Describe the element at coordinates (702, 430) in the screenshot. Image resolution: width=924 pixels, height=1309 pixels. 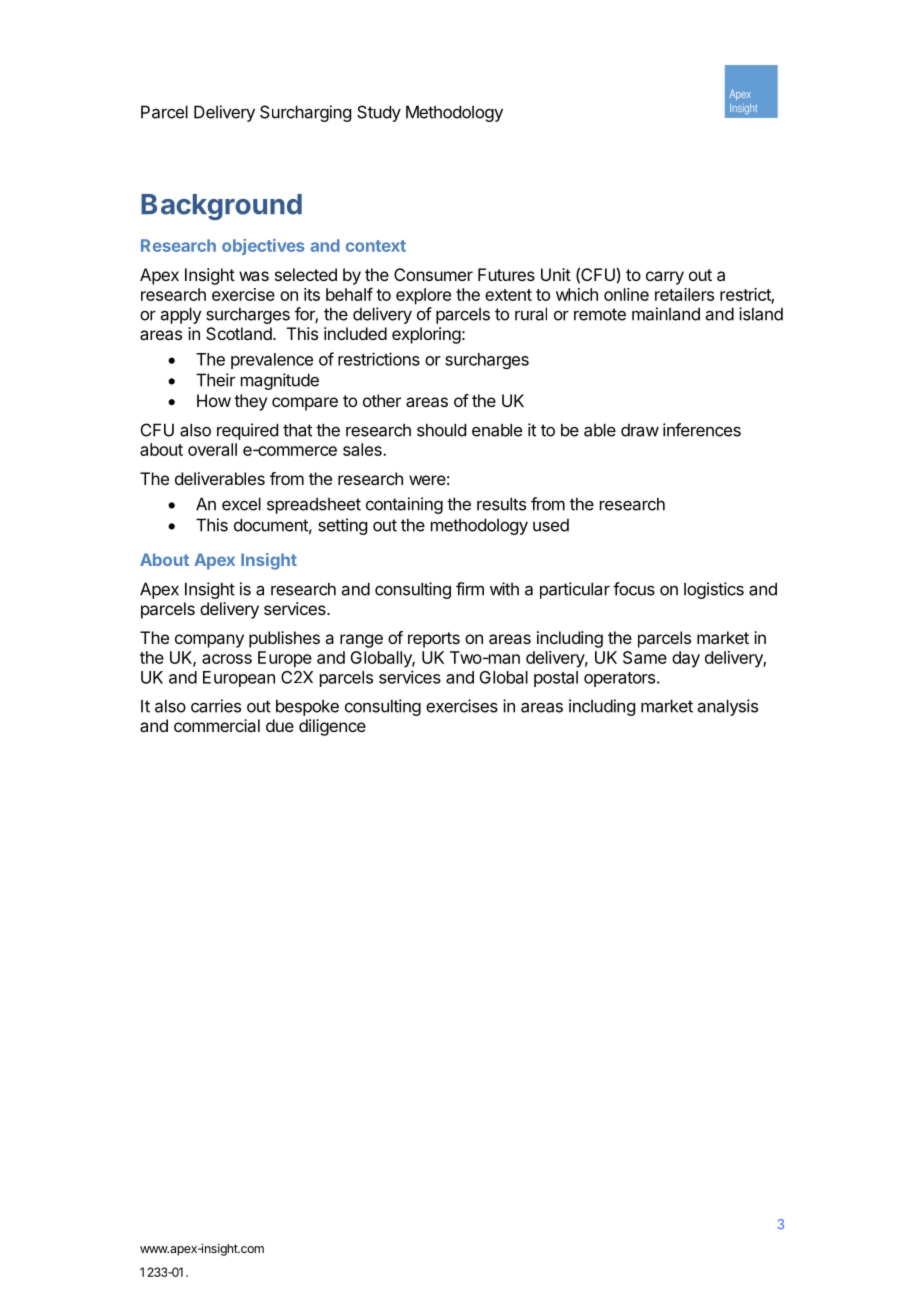
I see `inferences` at that location.
